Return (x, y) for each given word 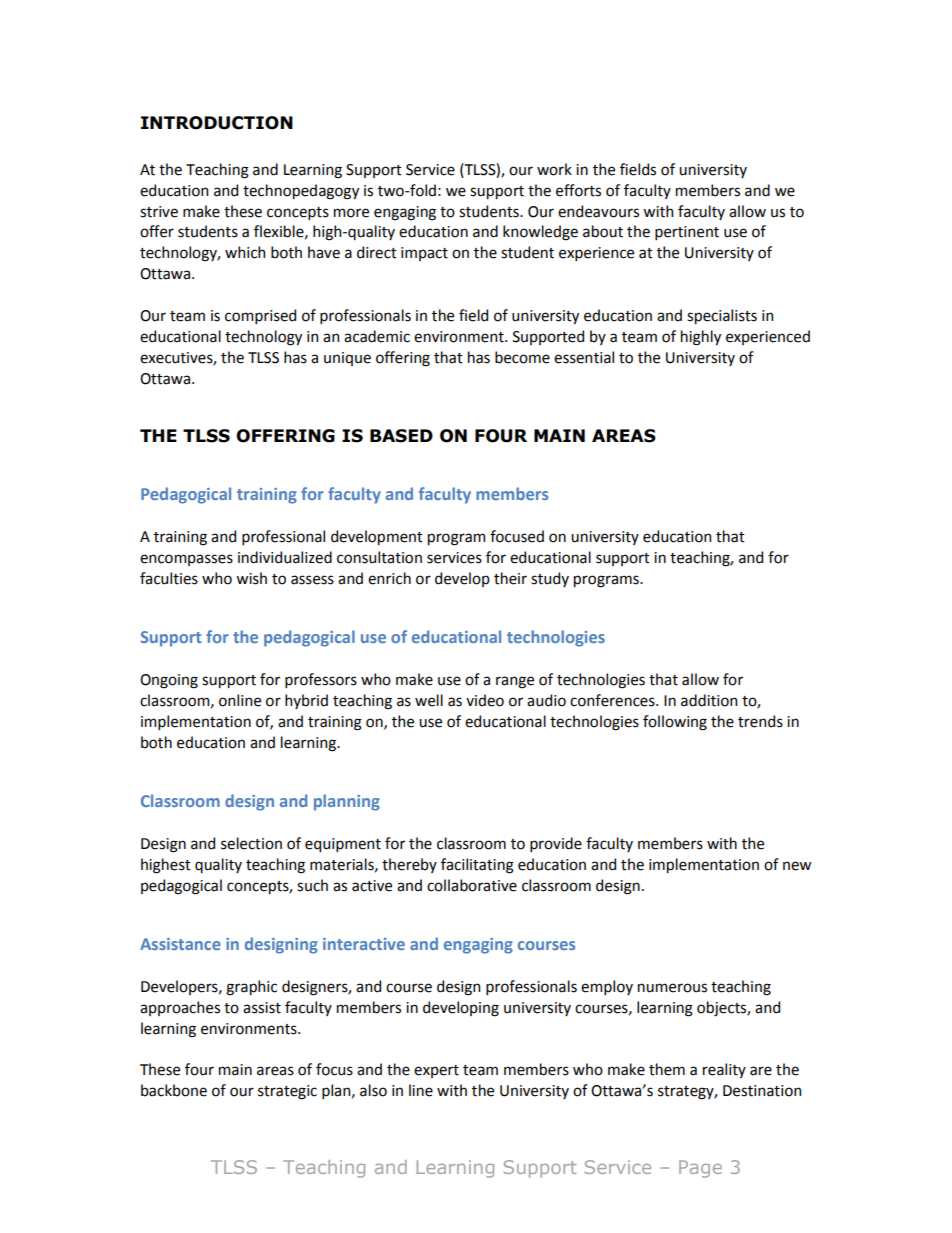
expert (436, 1071)
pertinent (687, 233)
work (554, 169)
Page (700, 1169)
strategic (287, 1092)
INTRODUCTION (217, 123)
